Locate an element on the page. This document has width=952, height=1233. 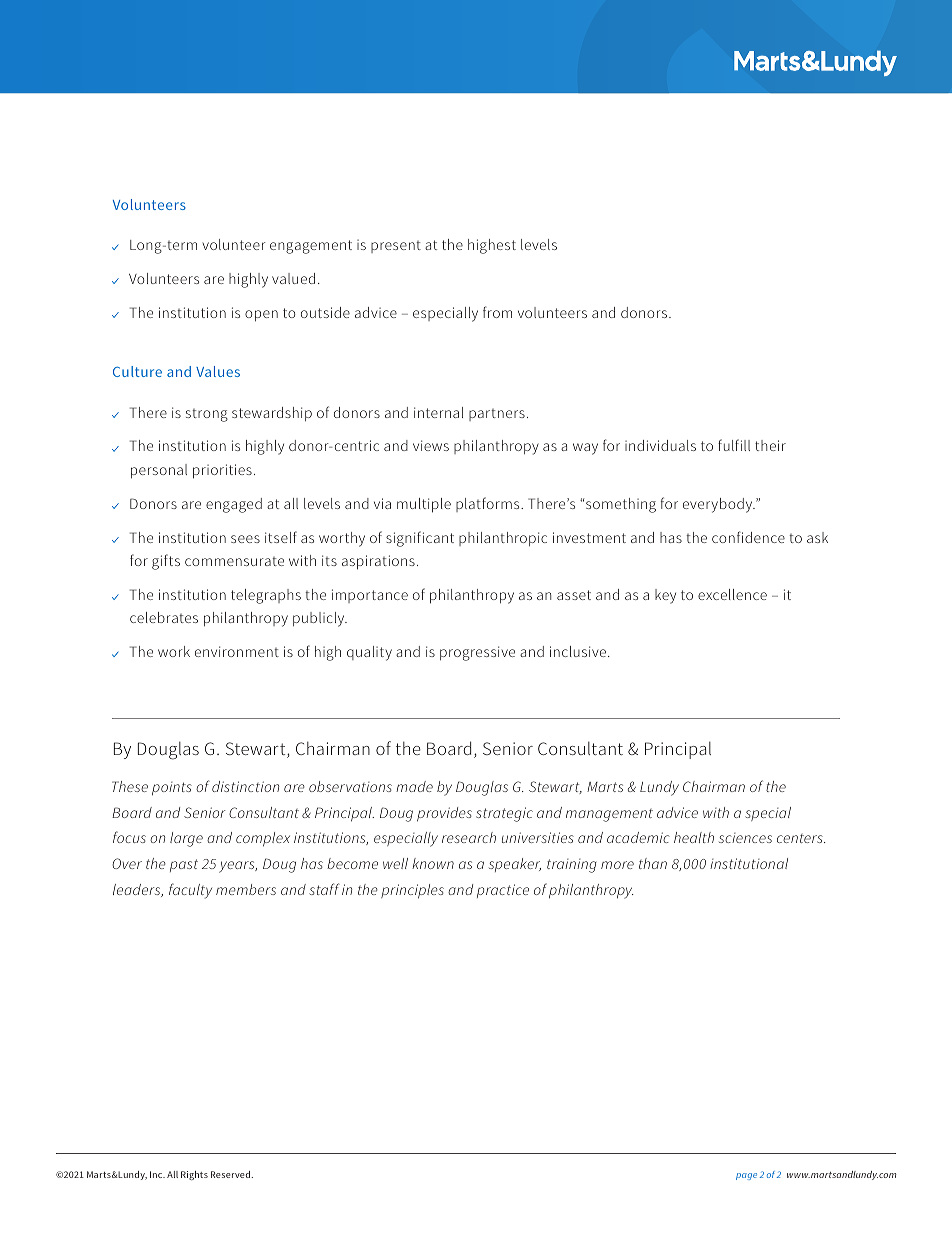
fulfill is located at coordinates (734, 445).
